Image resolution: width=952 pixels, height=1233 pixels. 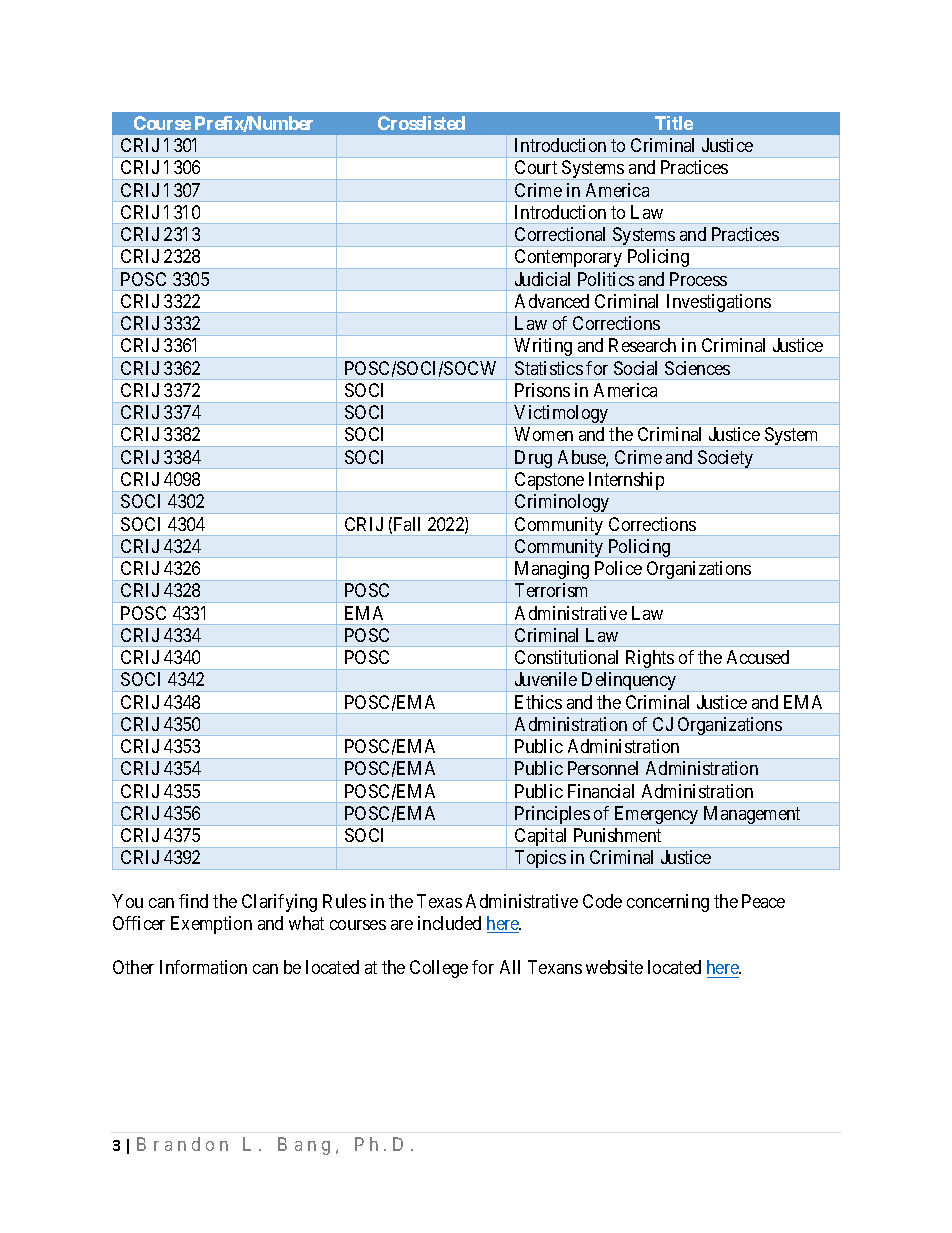 I want to click on Court, so click(x=536, y=167).
